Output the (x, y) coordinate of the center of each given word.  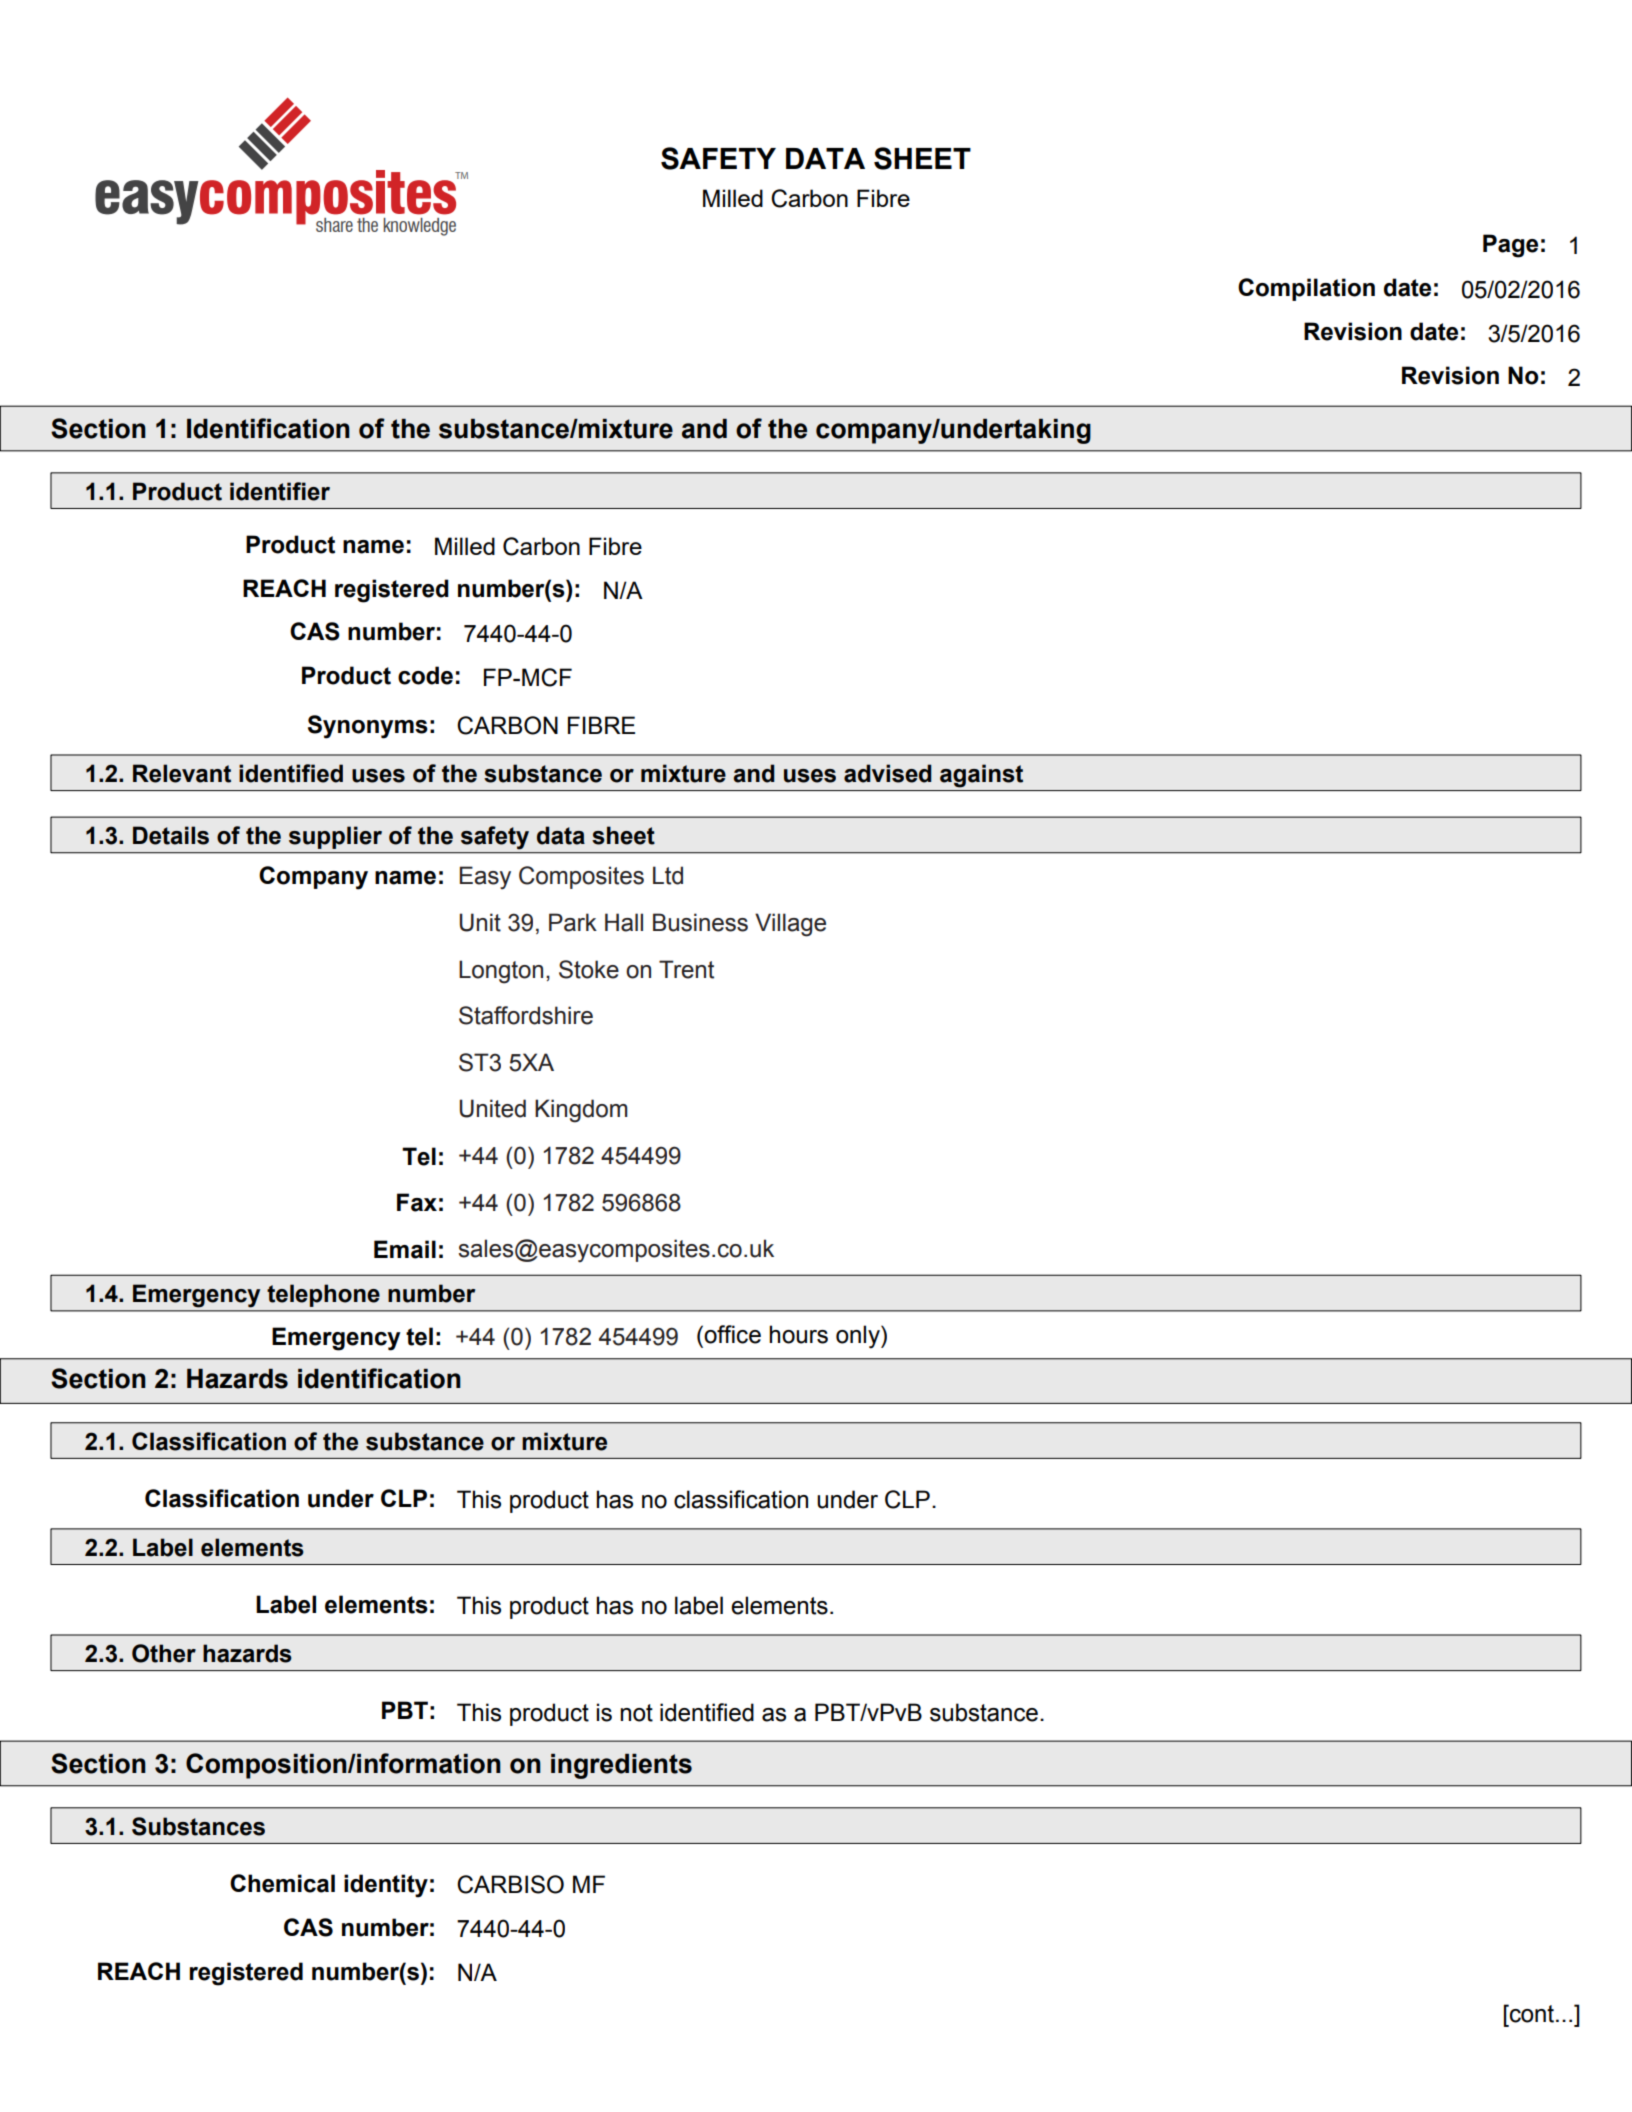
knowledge (419, 227)
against (981, 776)
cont (1532, 2013)
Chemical (282, 1883)
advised (888, 773)
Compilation (1306, 289)
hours (798, 1334)
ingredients (621, 1766)
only (859, 1337)
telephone (323, 1295)
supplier (335, 837)
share (334, 225)
